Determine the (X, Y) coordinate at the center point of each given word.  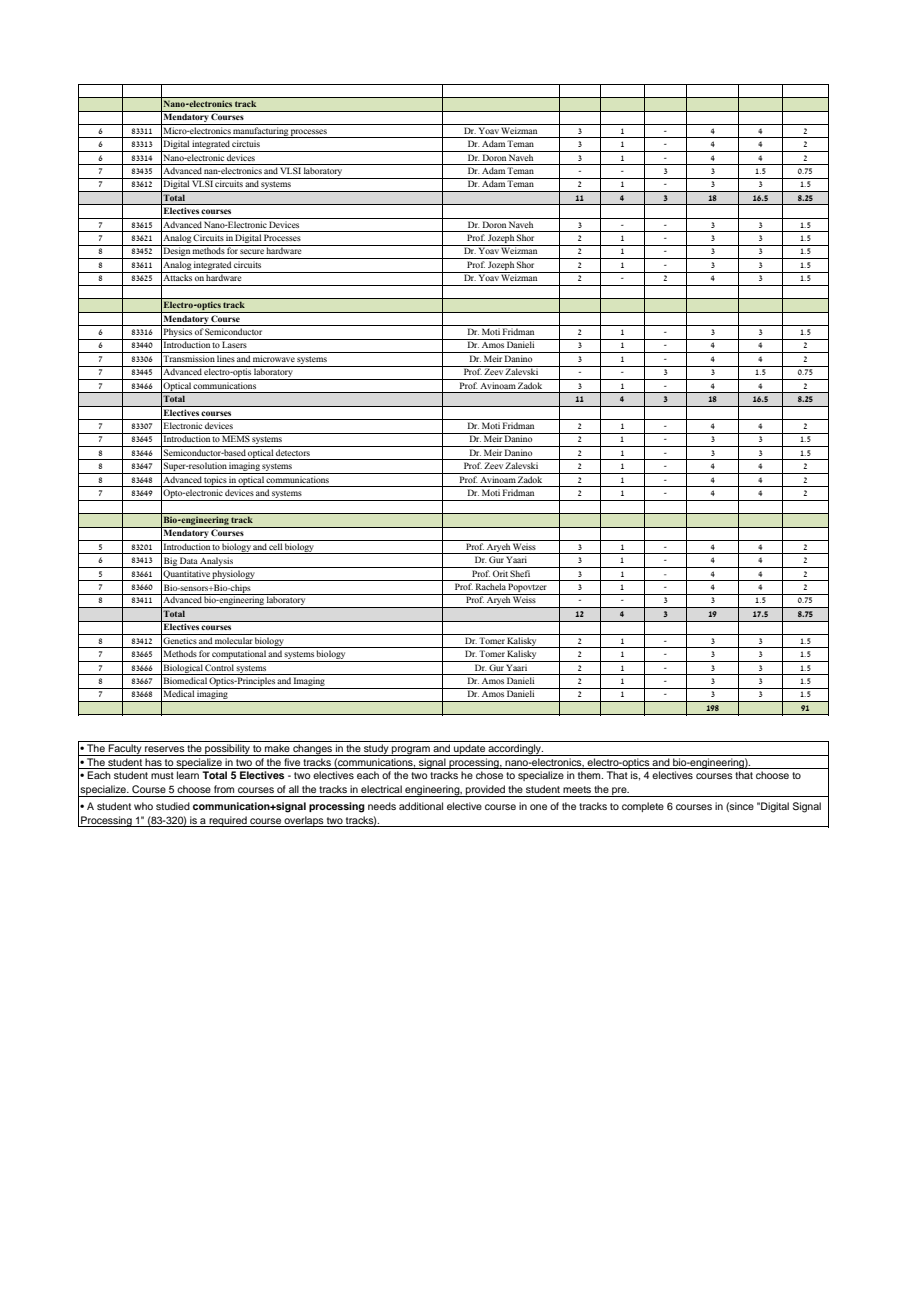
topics (215, 481)
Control (220, 666)
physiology (234, 575)
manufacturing (261, 132)
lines (226, 358)
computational (239, 656)
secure (252, 251)
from (224, 789)
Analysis (217, 562)
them (590, 775)
